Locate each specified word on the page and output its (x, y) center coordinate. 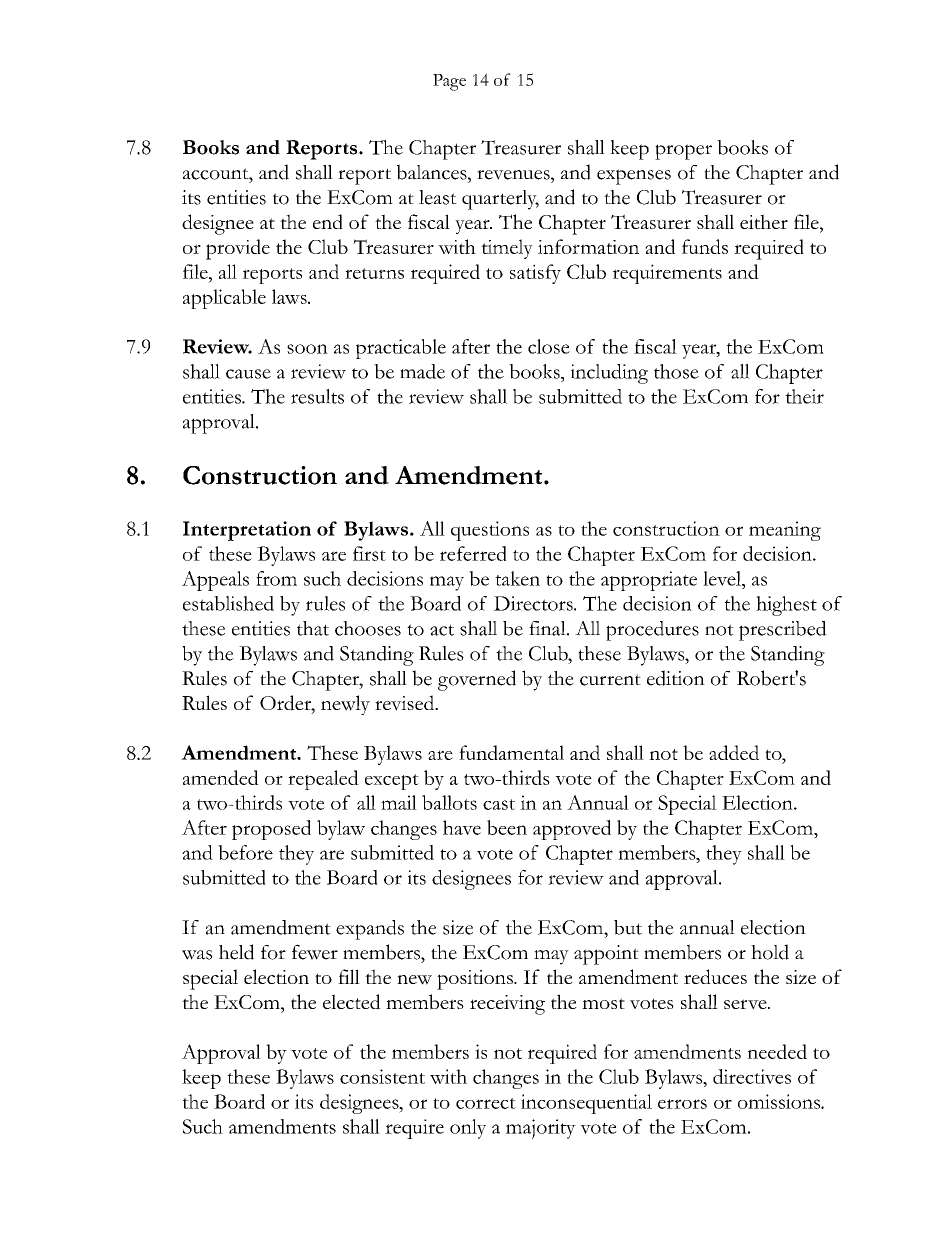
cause (248, 374)
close (549, 346)
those (676, 371)
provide (238, 249)
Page (449, 82)
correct (486, 1103)
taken (517, 578)
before (245, 852)
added (734, 752)
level (723, 578)
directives (752, 1076)
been (507, 827)
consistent (382, 1076)
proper (683, 152)
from (276, 578)
